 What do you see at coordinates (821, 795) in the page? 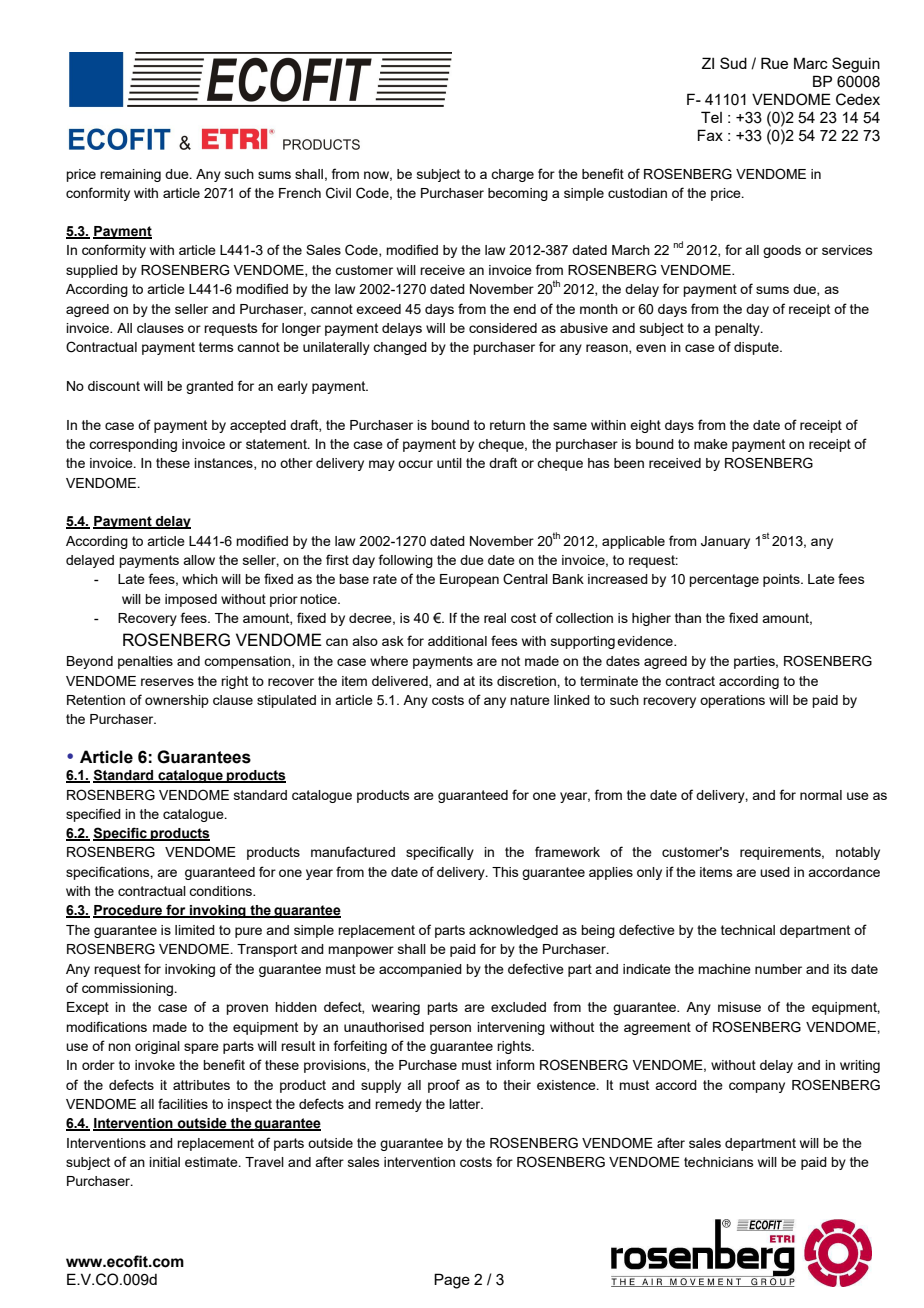
I see `normal` at bounding box center [821, 795].
